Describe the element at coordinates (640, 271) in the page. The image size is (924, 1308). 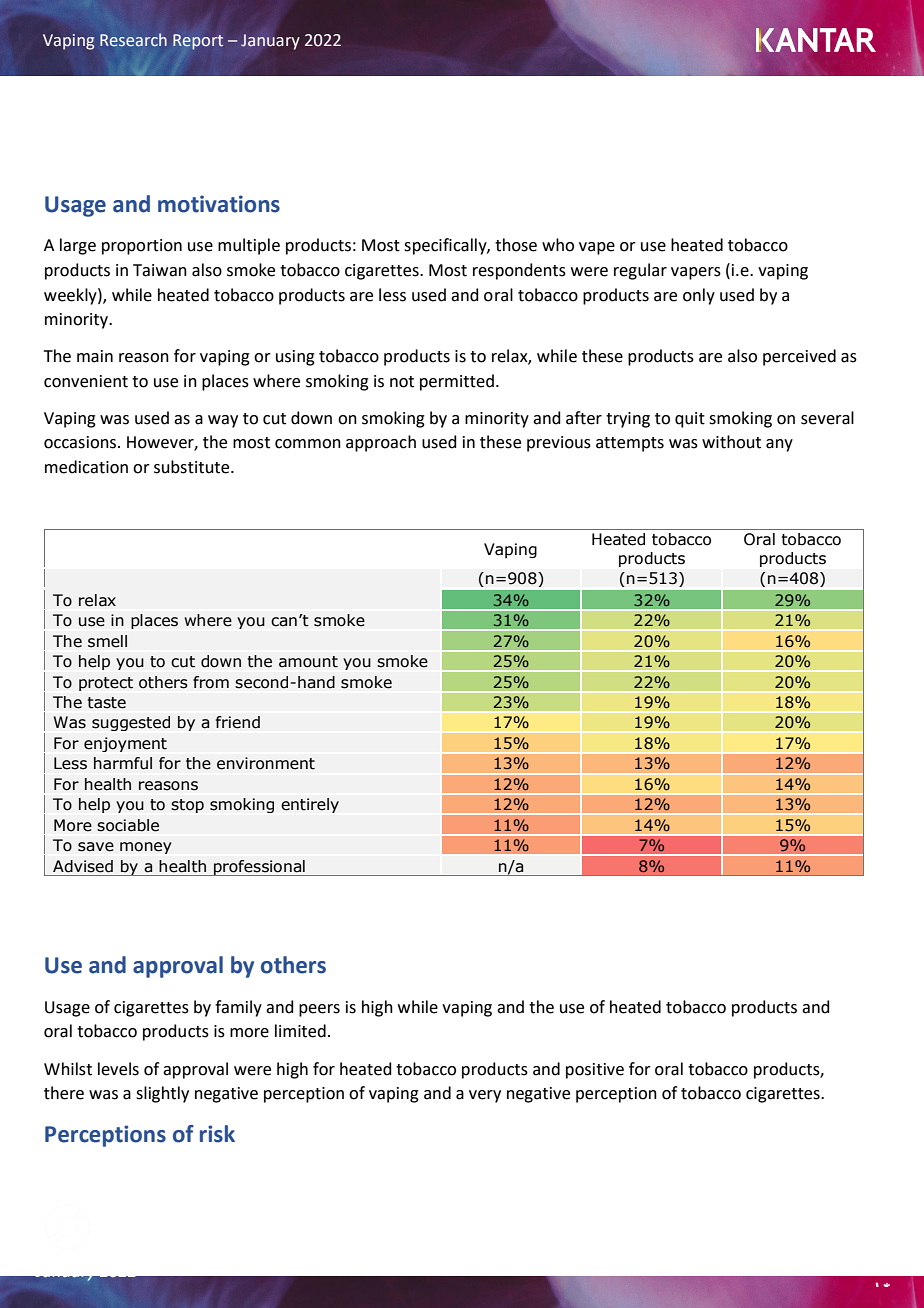
I see `regular` at that location.
